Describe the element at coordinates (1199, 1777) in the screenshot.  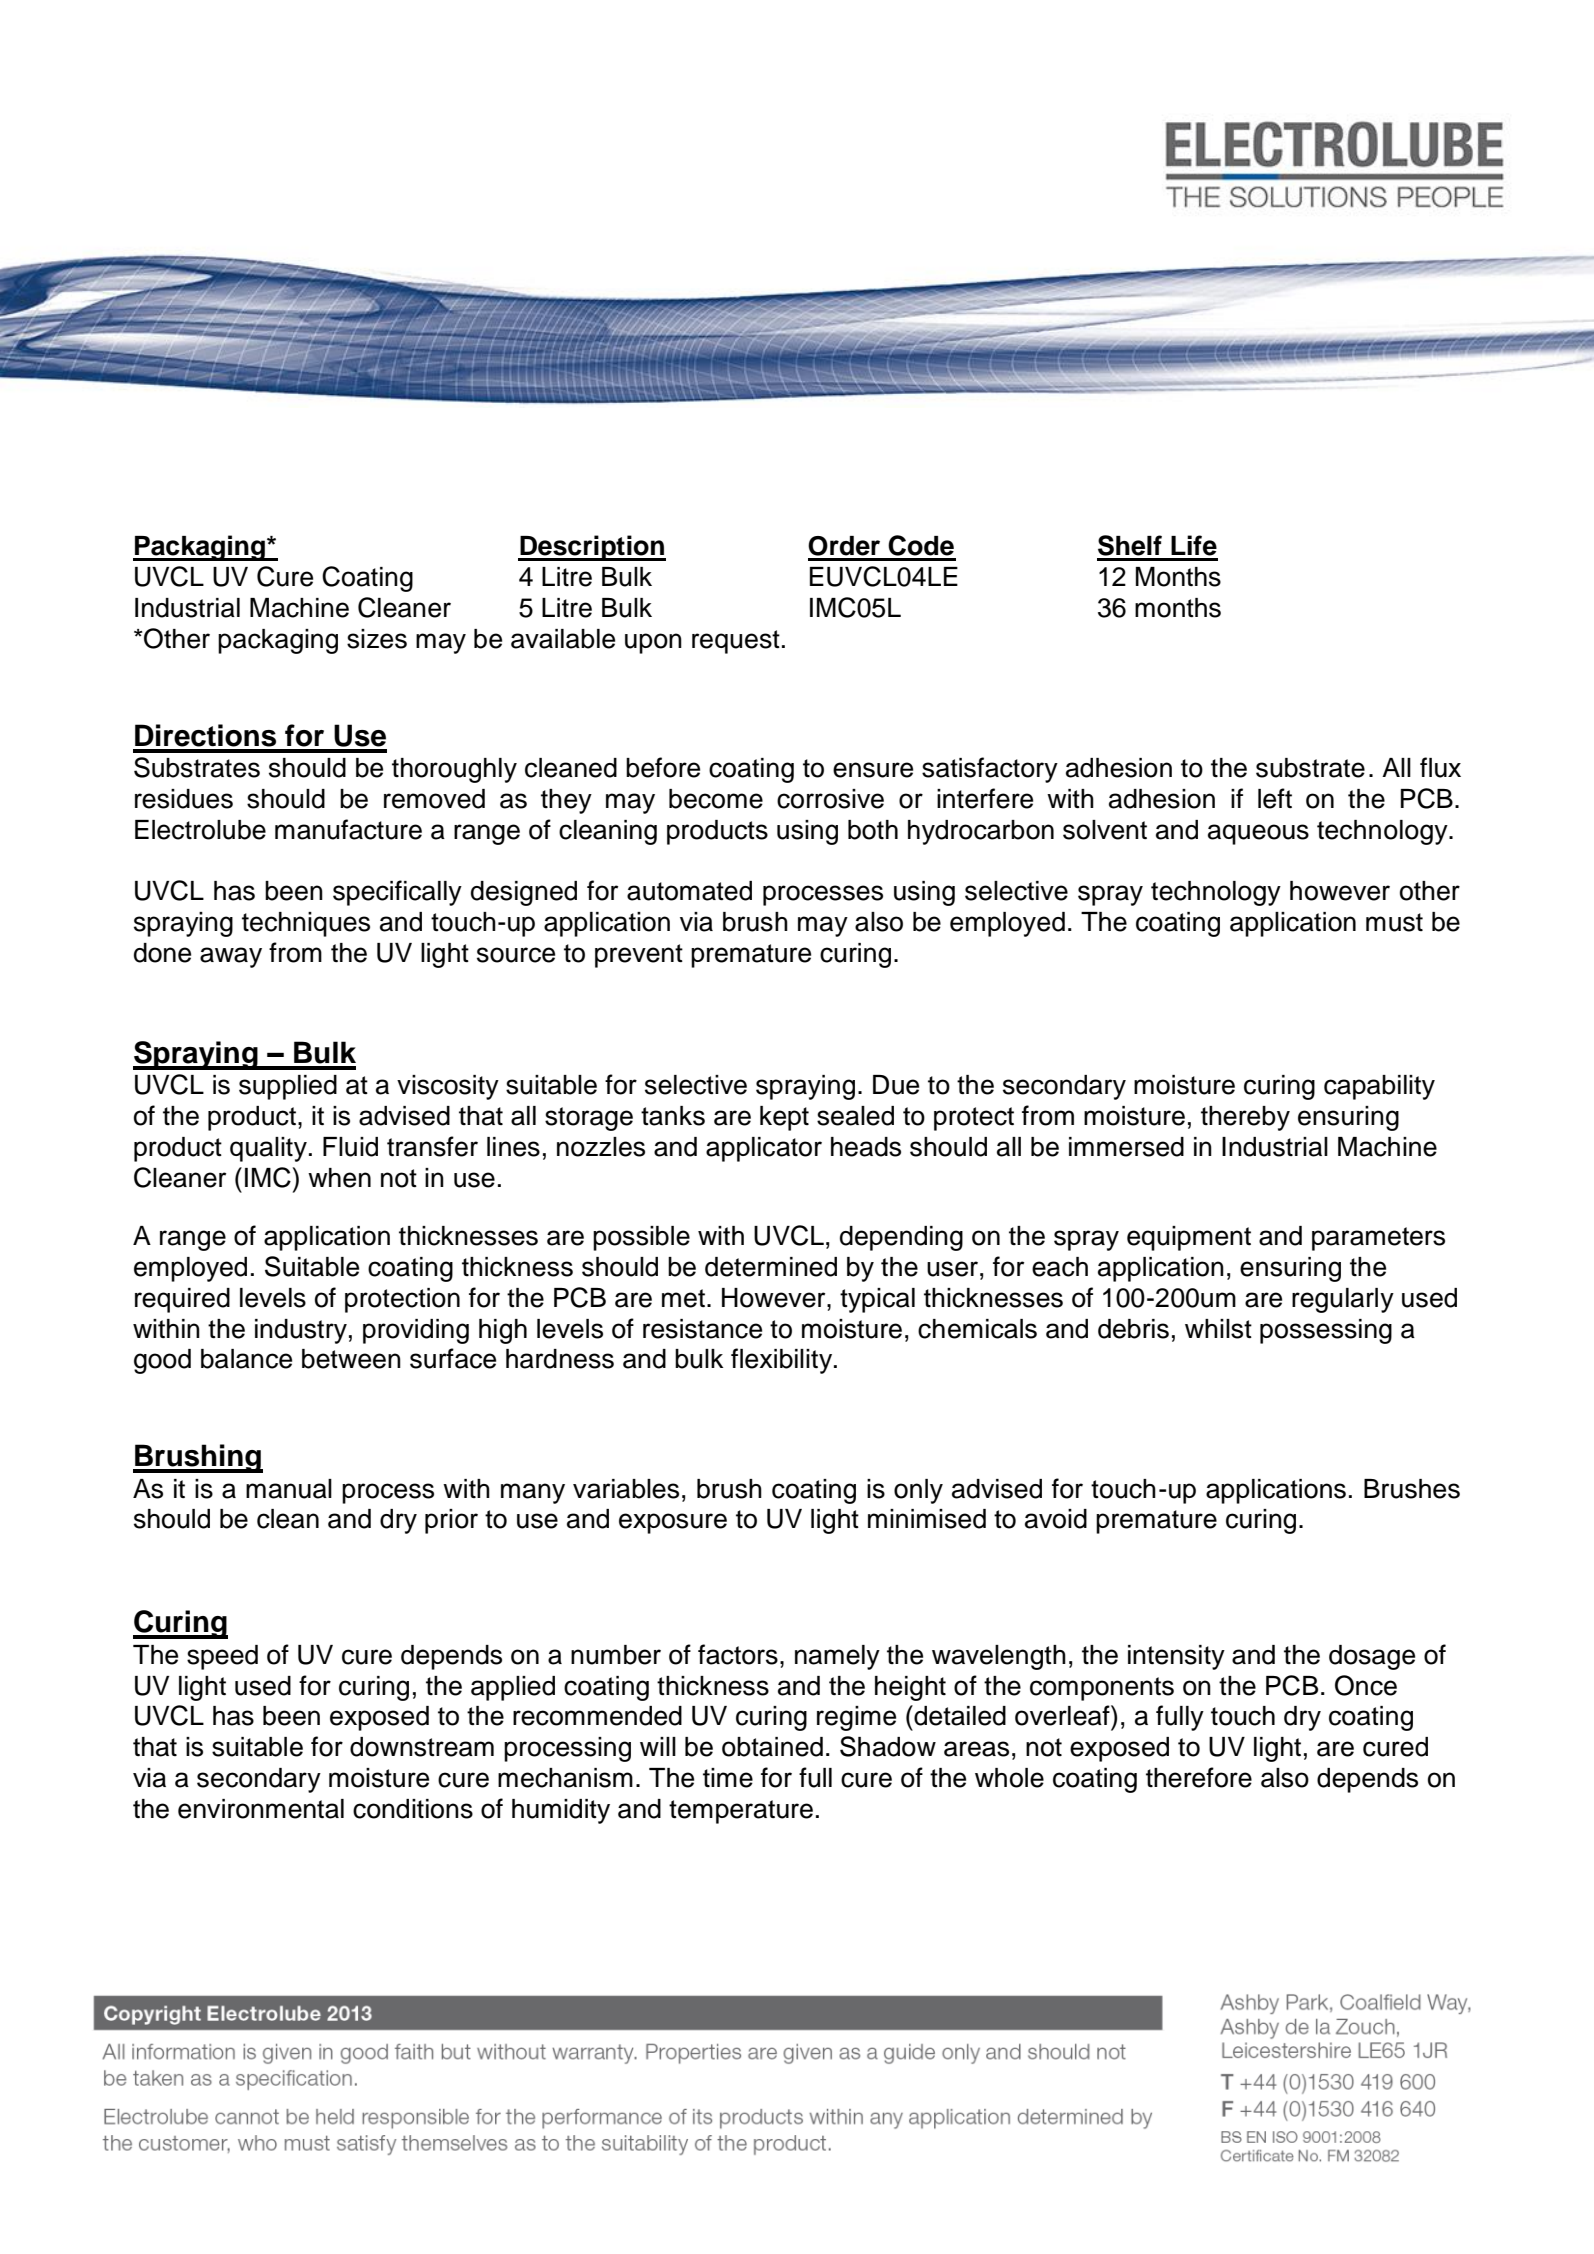
I see `therefore` at that location.
